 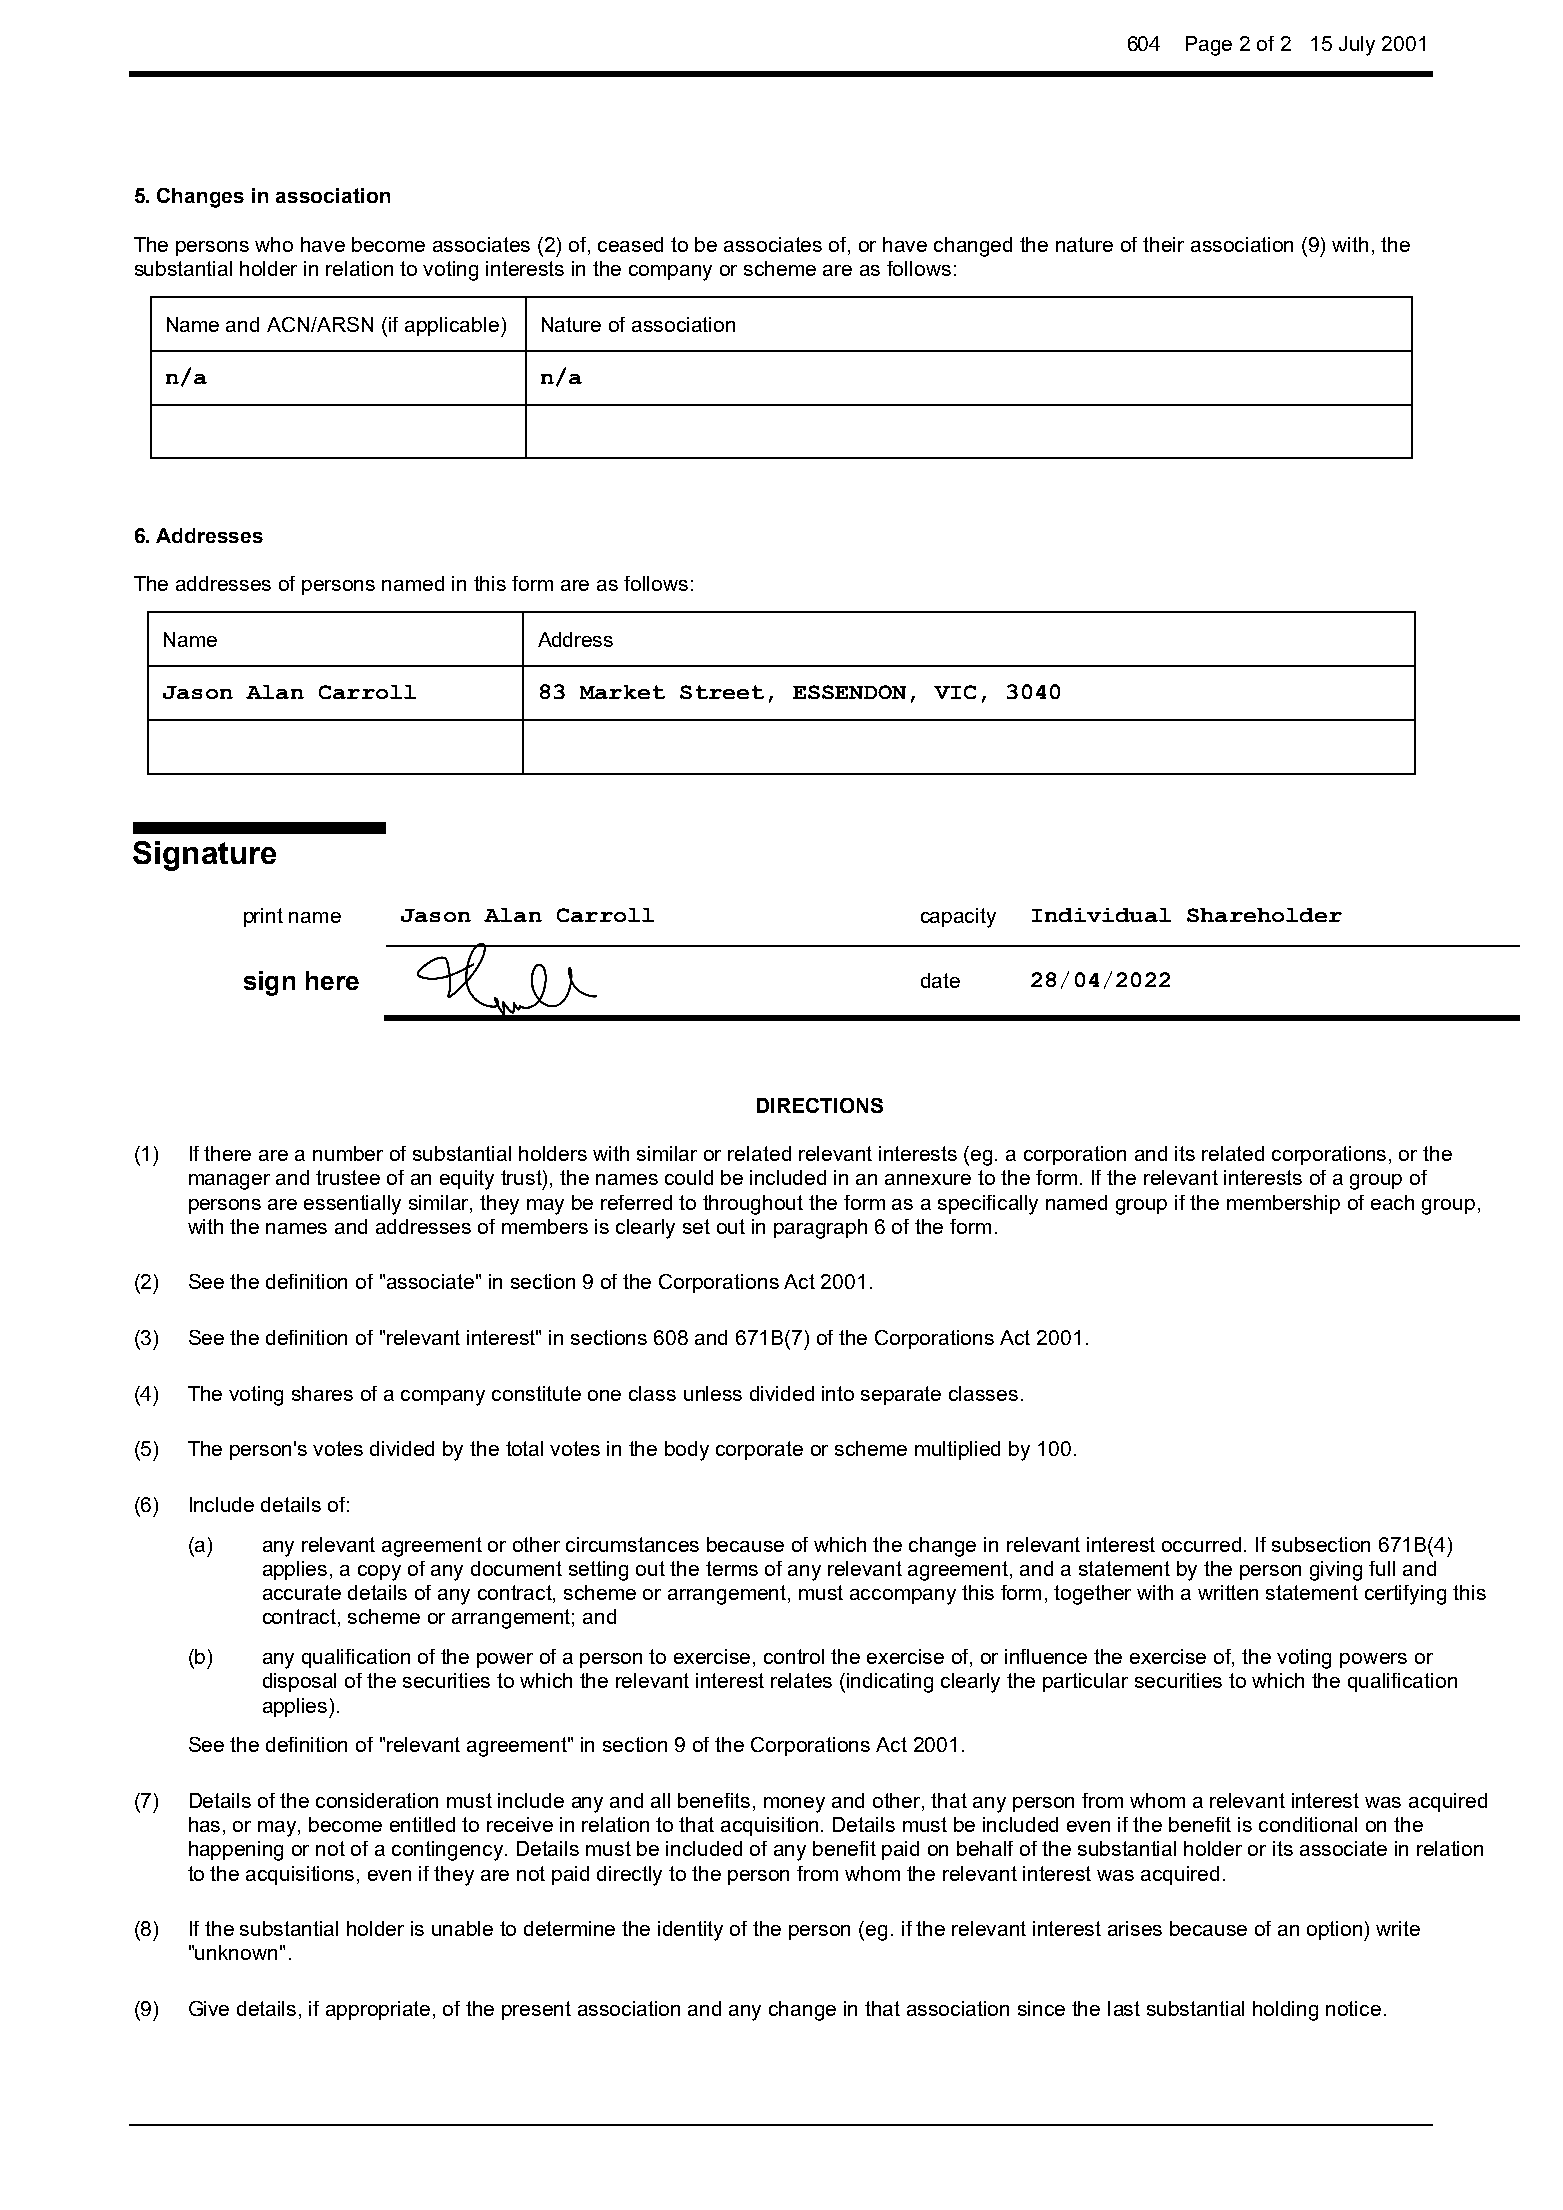 What do you see at coordinates (452, 326) in the document?
I see `applicable` at bounding box center [452, 326].
